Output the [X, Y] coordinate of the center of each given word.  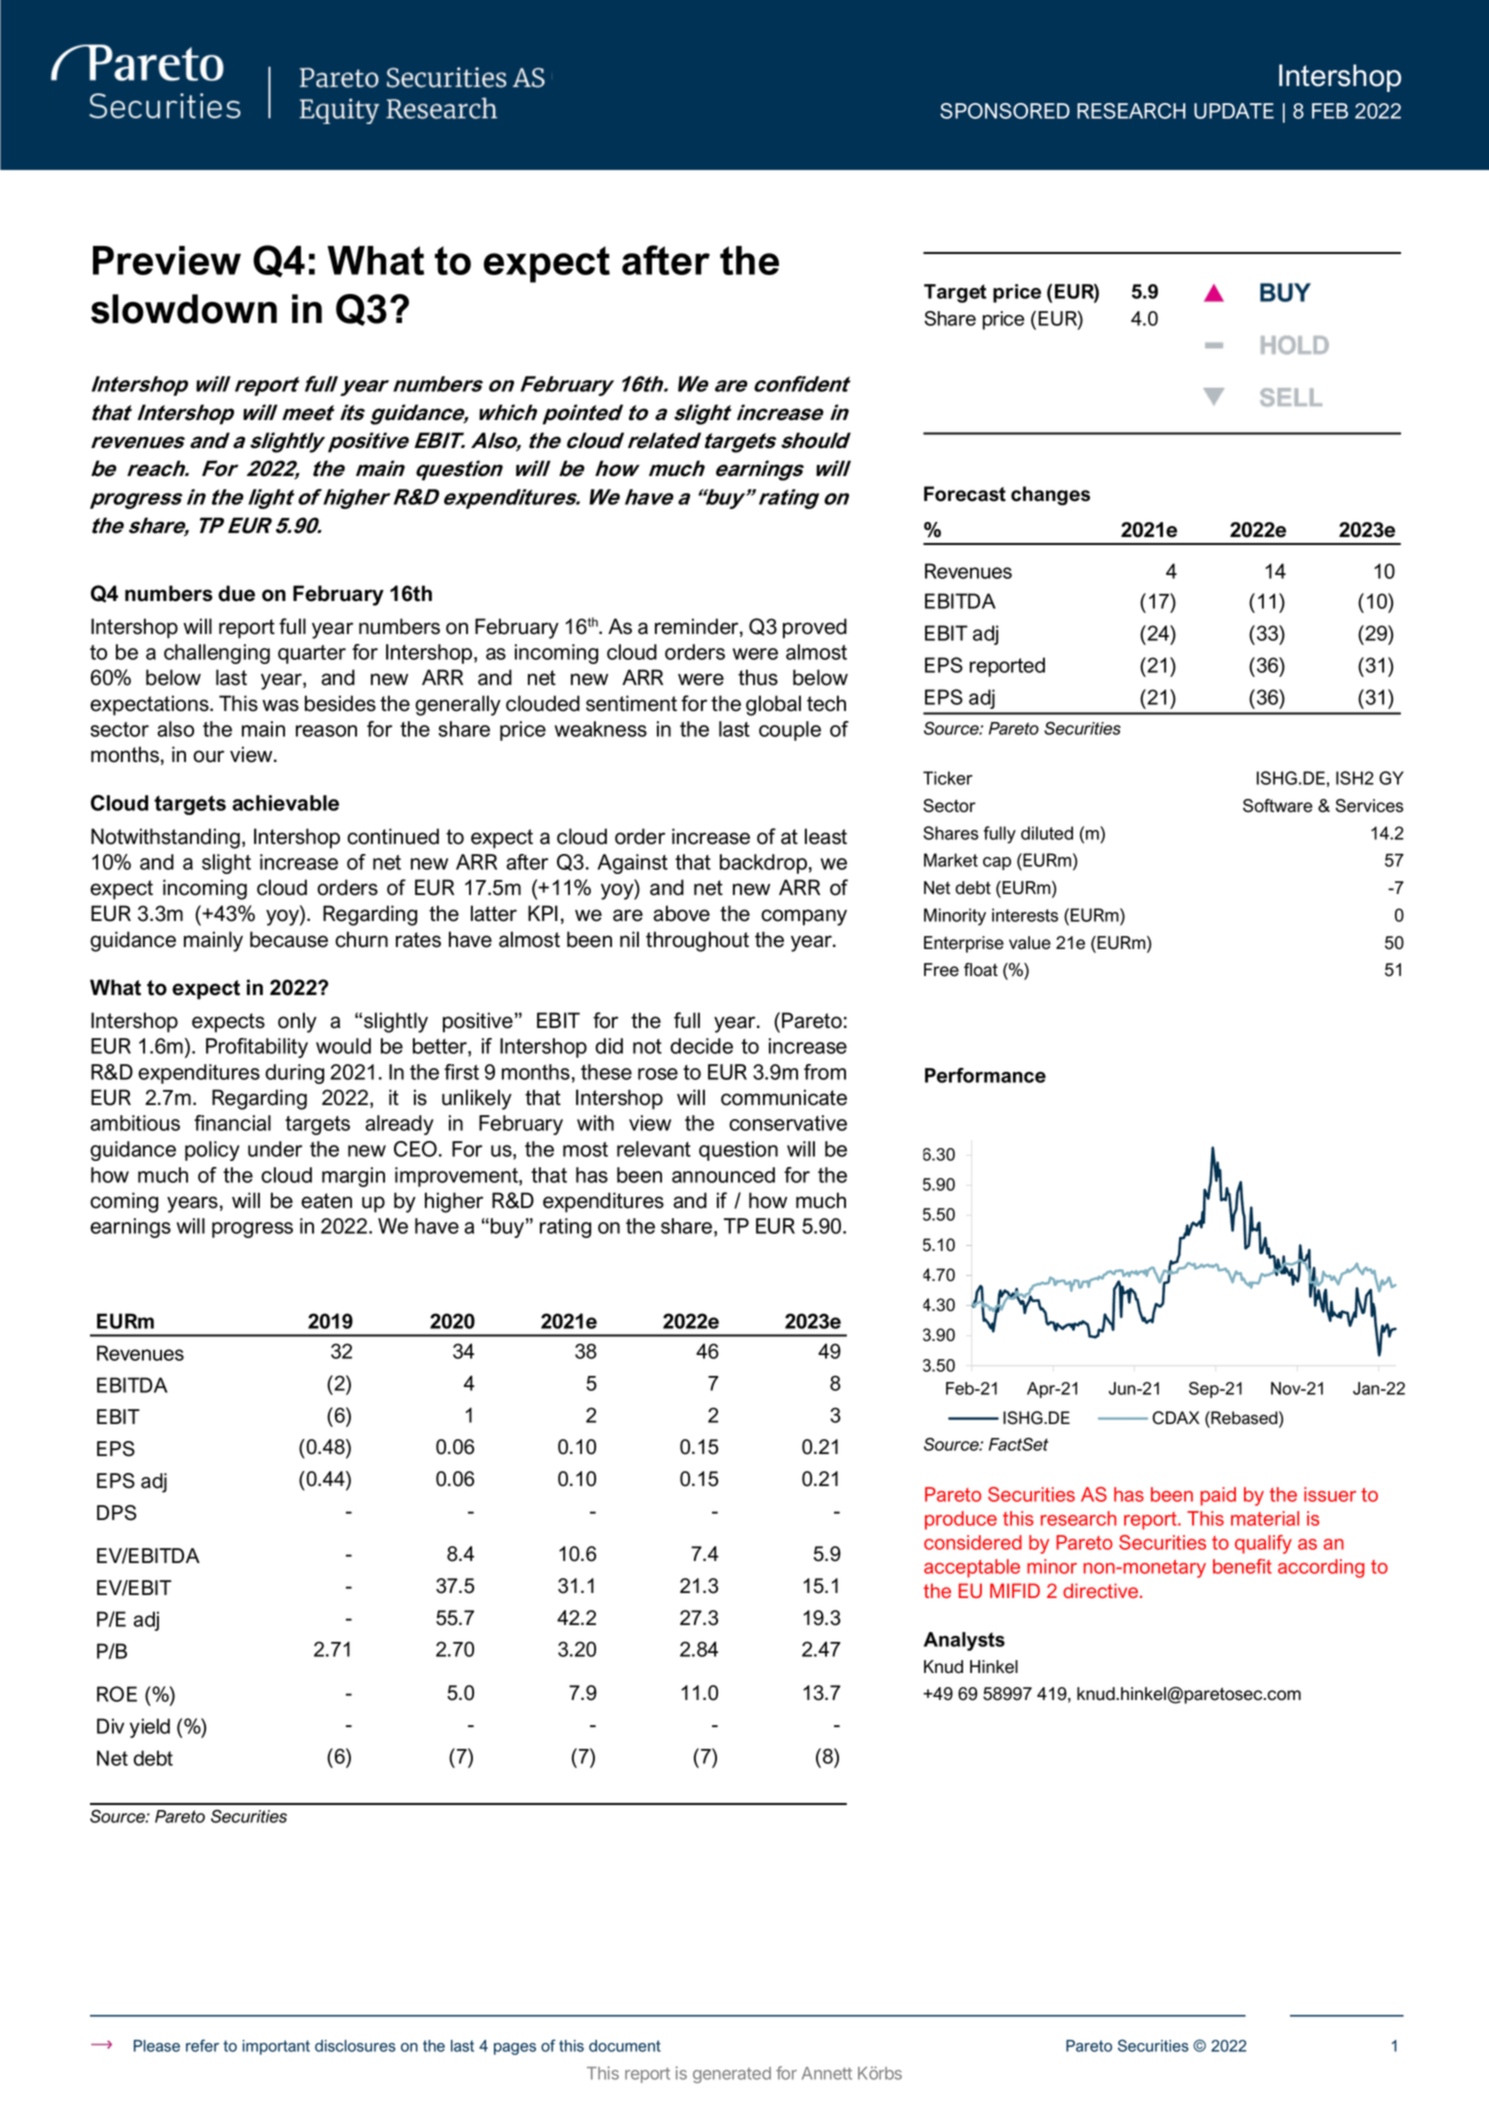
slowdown [184, 309]
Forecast [965, 494]
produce [961, 1520]
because [289, 939]
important [276, 2047]
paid [1218, 1496]
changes [1050, 496]
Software [1278, 806]
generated [732, 2075]
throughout [697, 941]
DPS [117, 1513]
